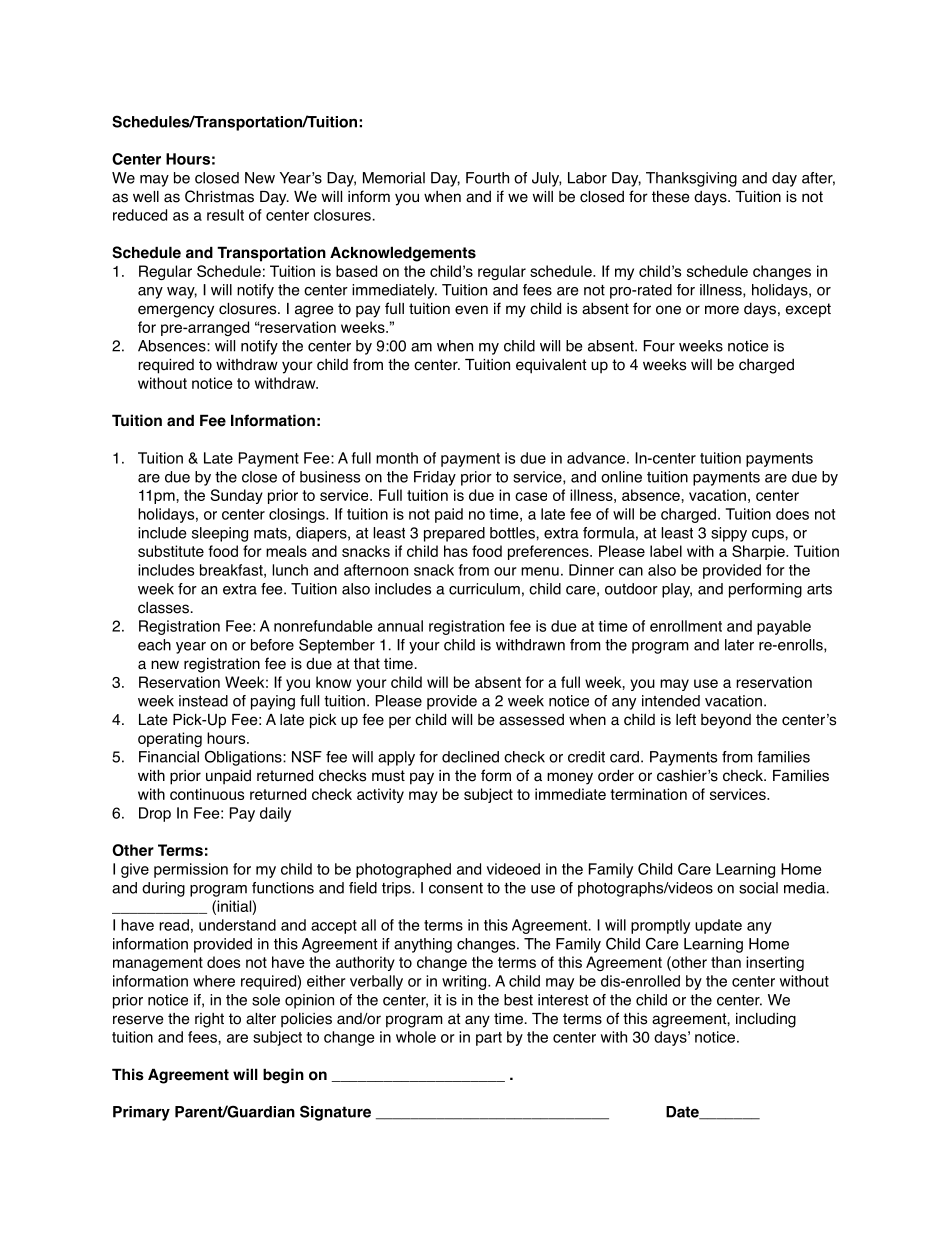 The image size is (952, 1233). I want to click on July, so click(546, 179).
